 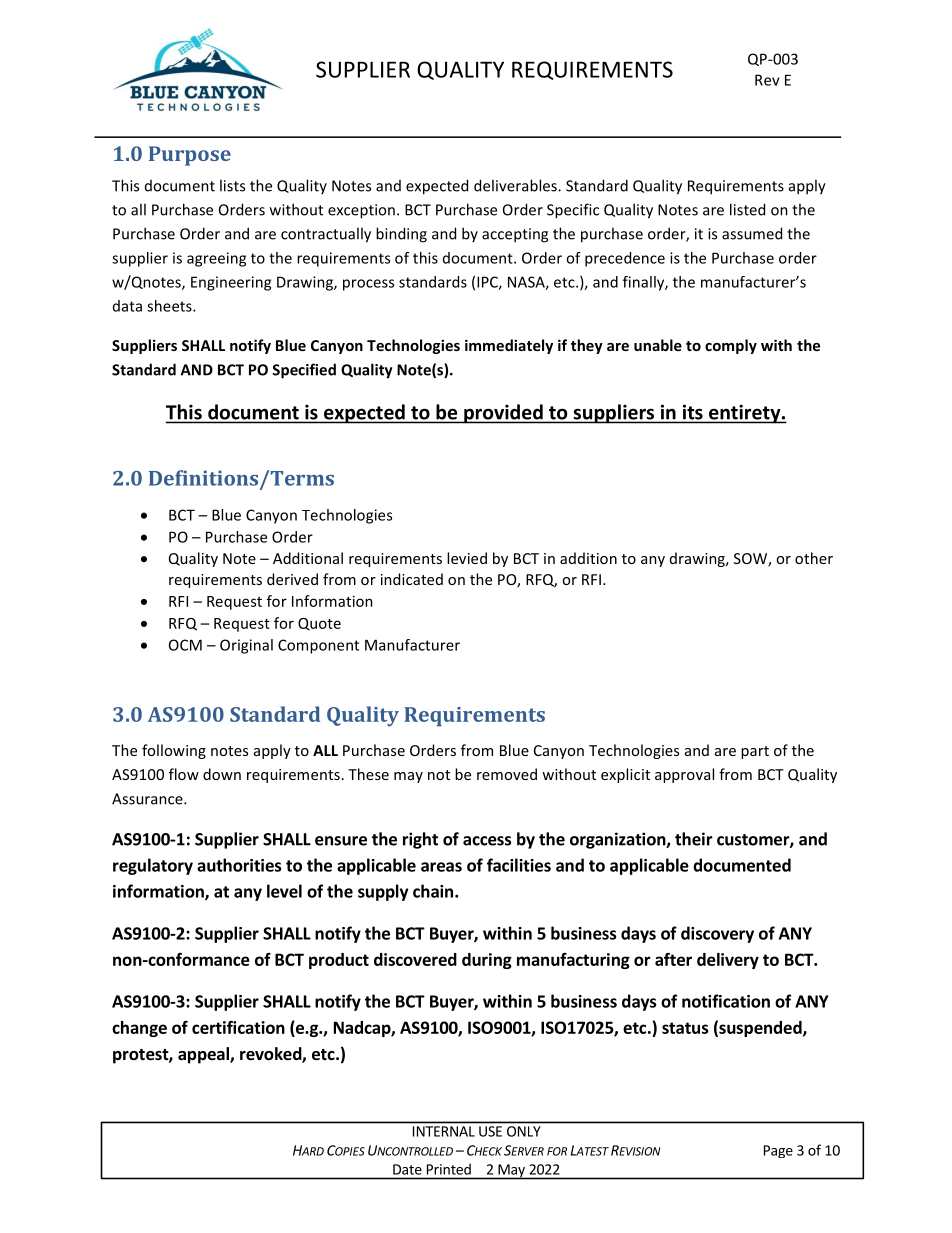 I want to click on part, so click(x=755, y=752).
